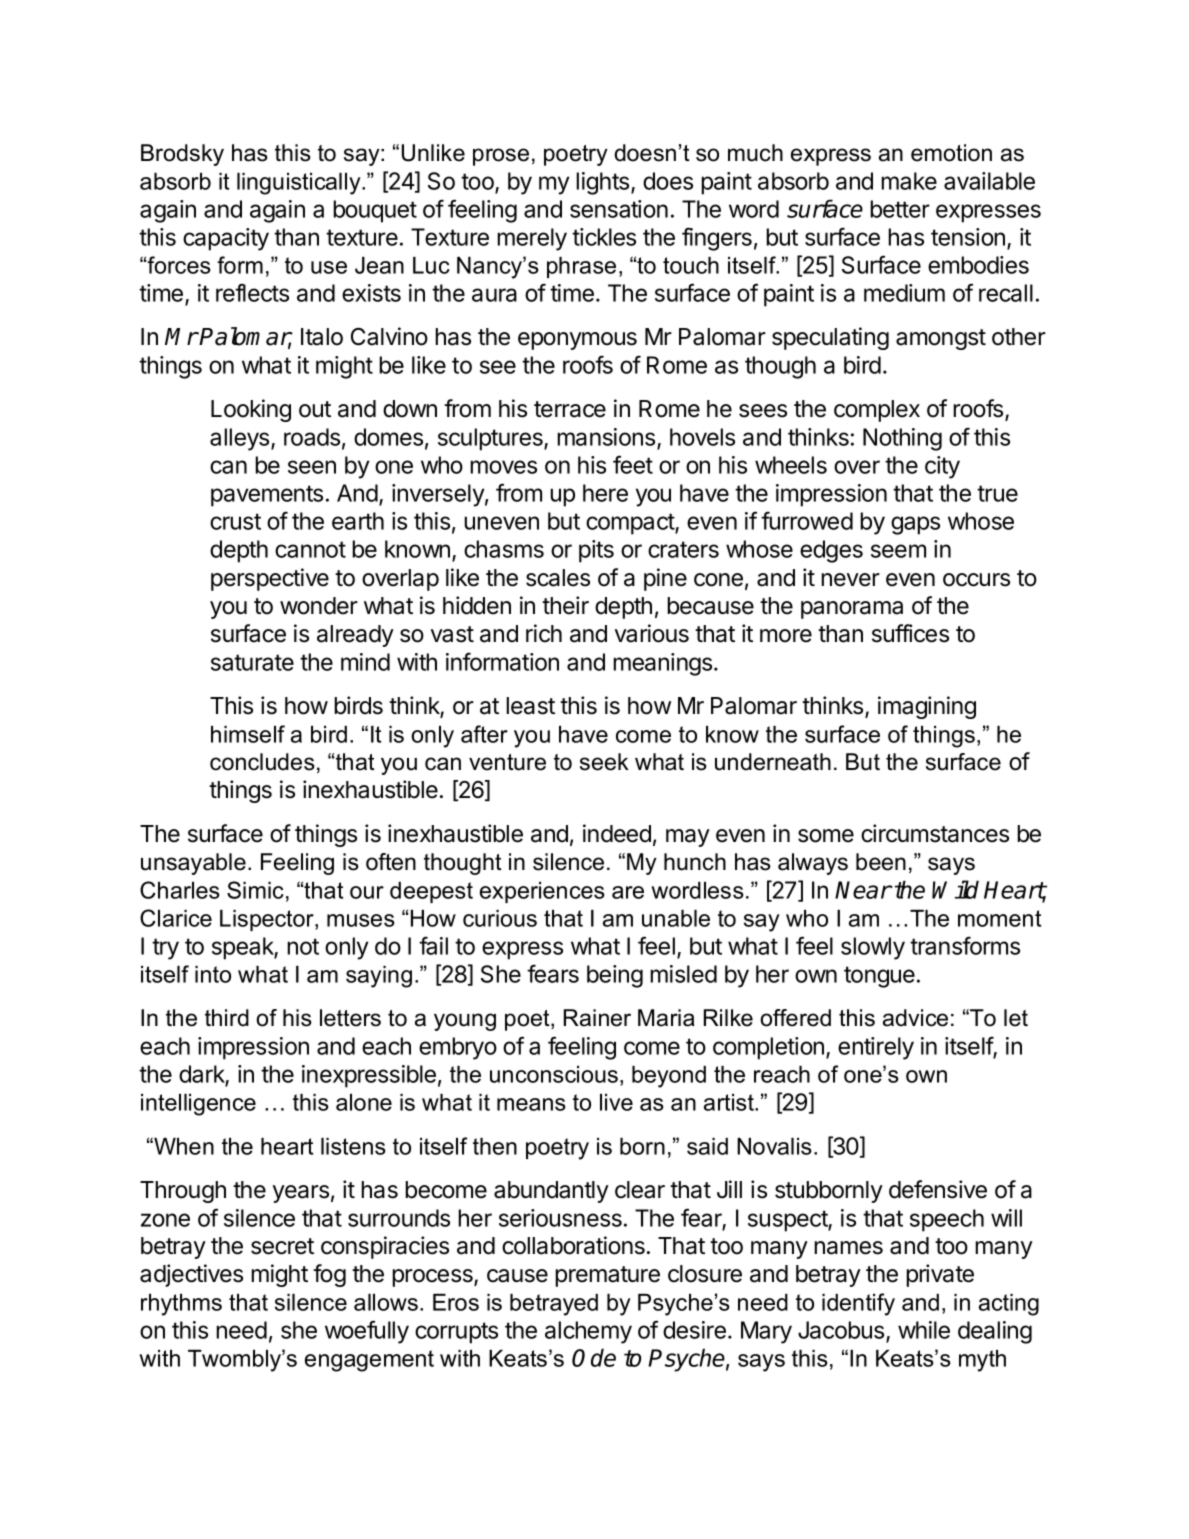 The width and height of the screenshot is (1189, 1539). I want to click on are, so click(628, 892).
